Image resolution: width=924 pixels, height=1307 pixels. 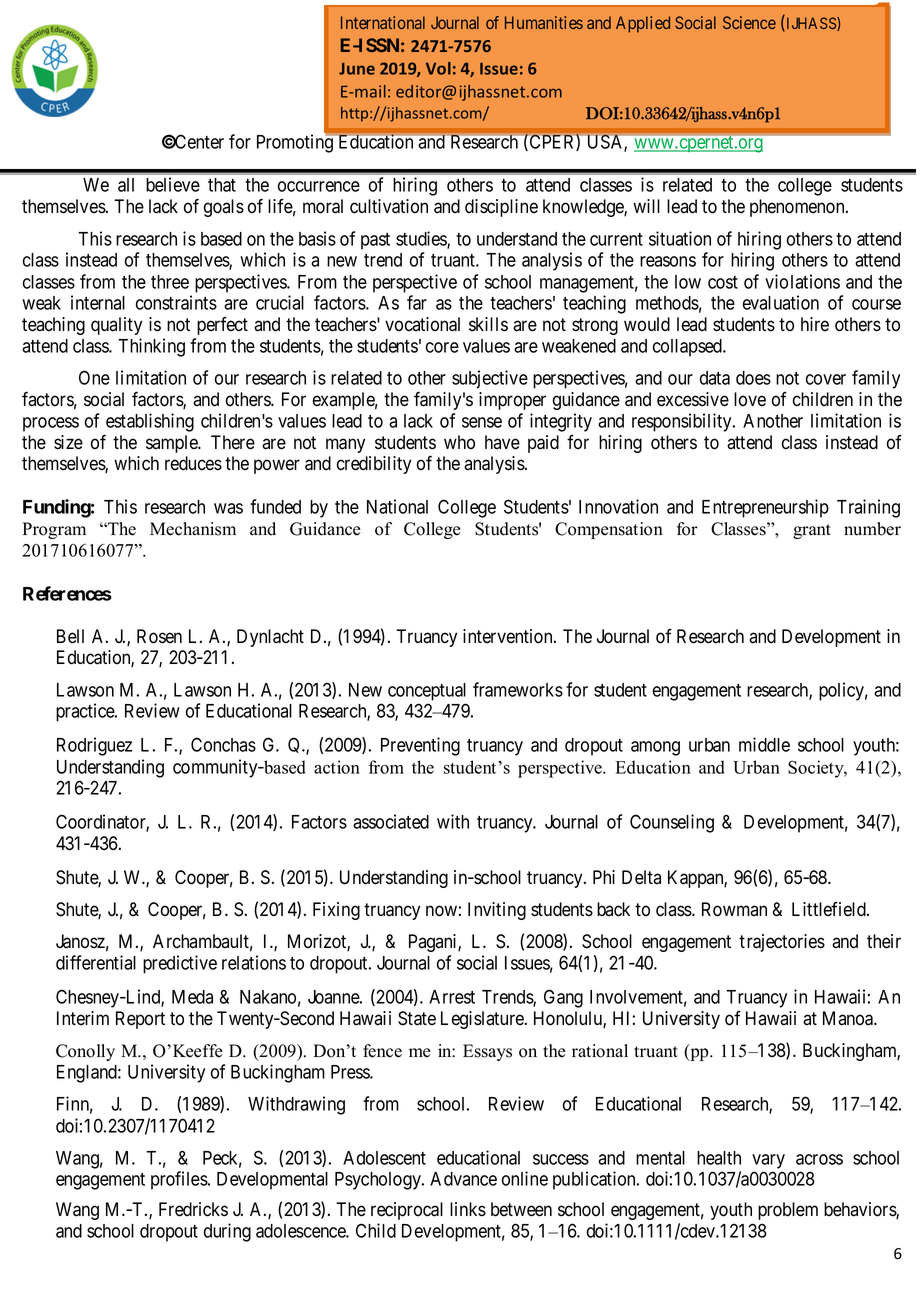 I want to click on Inviting, so click(x=497, y=911).
